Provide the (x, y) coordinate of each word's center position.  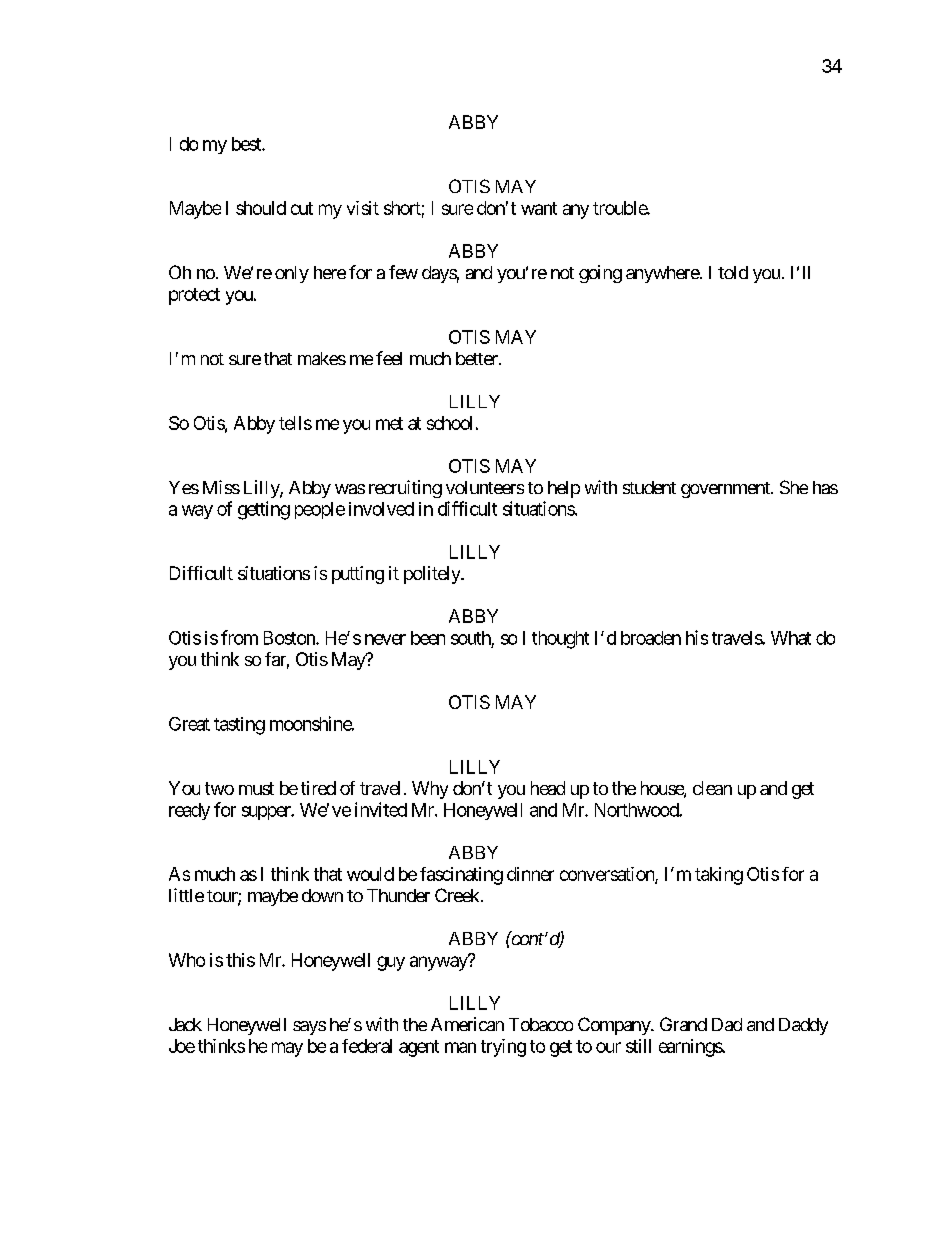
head (548, 788)
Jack (185, 1024)
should (261, 208)
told (733, 272)
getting (264, 510)
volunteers (485, 487)
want (539, 208)
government (726, 490)
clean (712, 788)
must (256, 788)
